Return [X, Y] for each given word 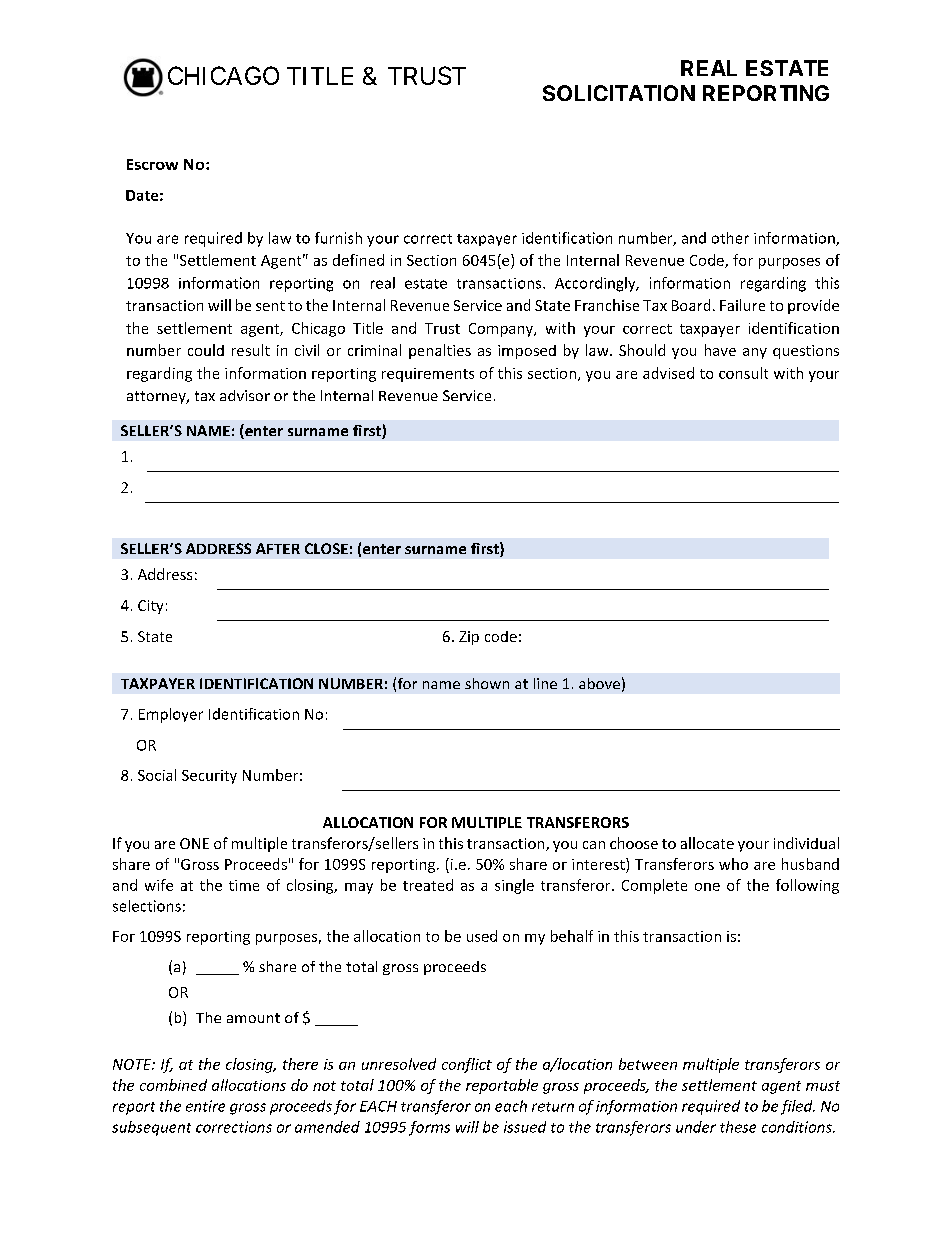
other [730, 238]
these [738, 1127]
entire [205, 1106]
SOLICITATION [619, 93]
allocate [707, 843]
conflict [467, 1065]
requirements [428, 375]
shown [487, 683]
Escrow [152, 164]
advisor [245, 395]
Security [209, 777]
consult [743, 373]
